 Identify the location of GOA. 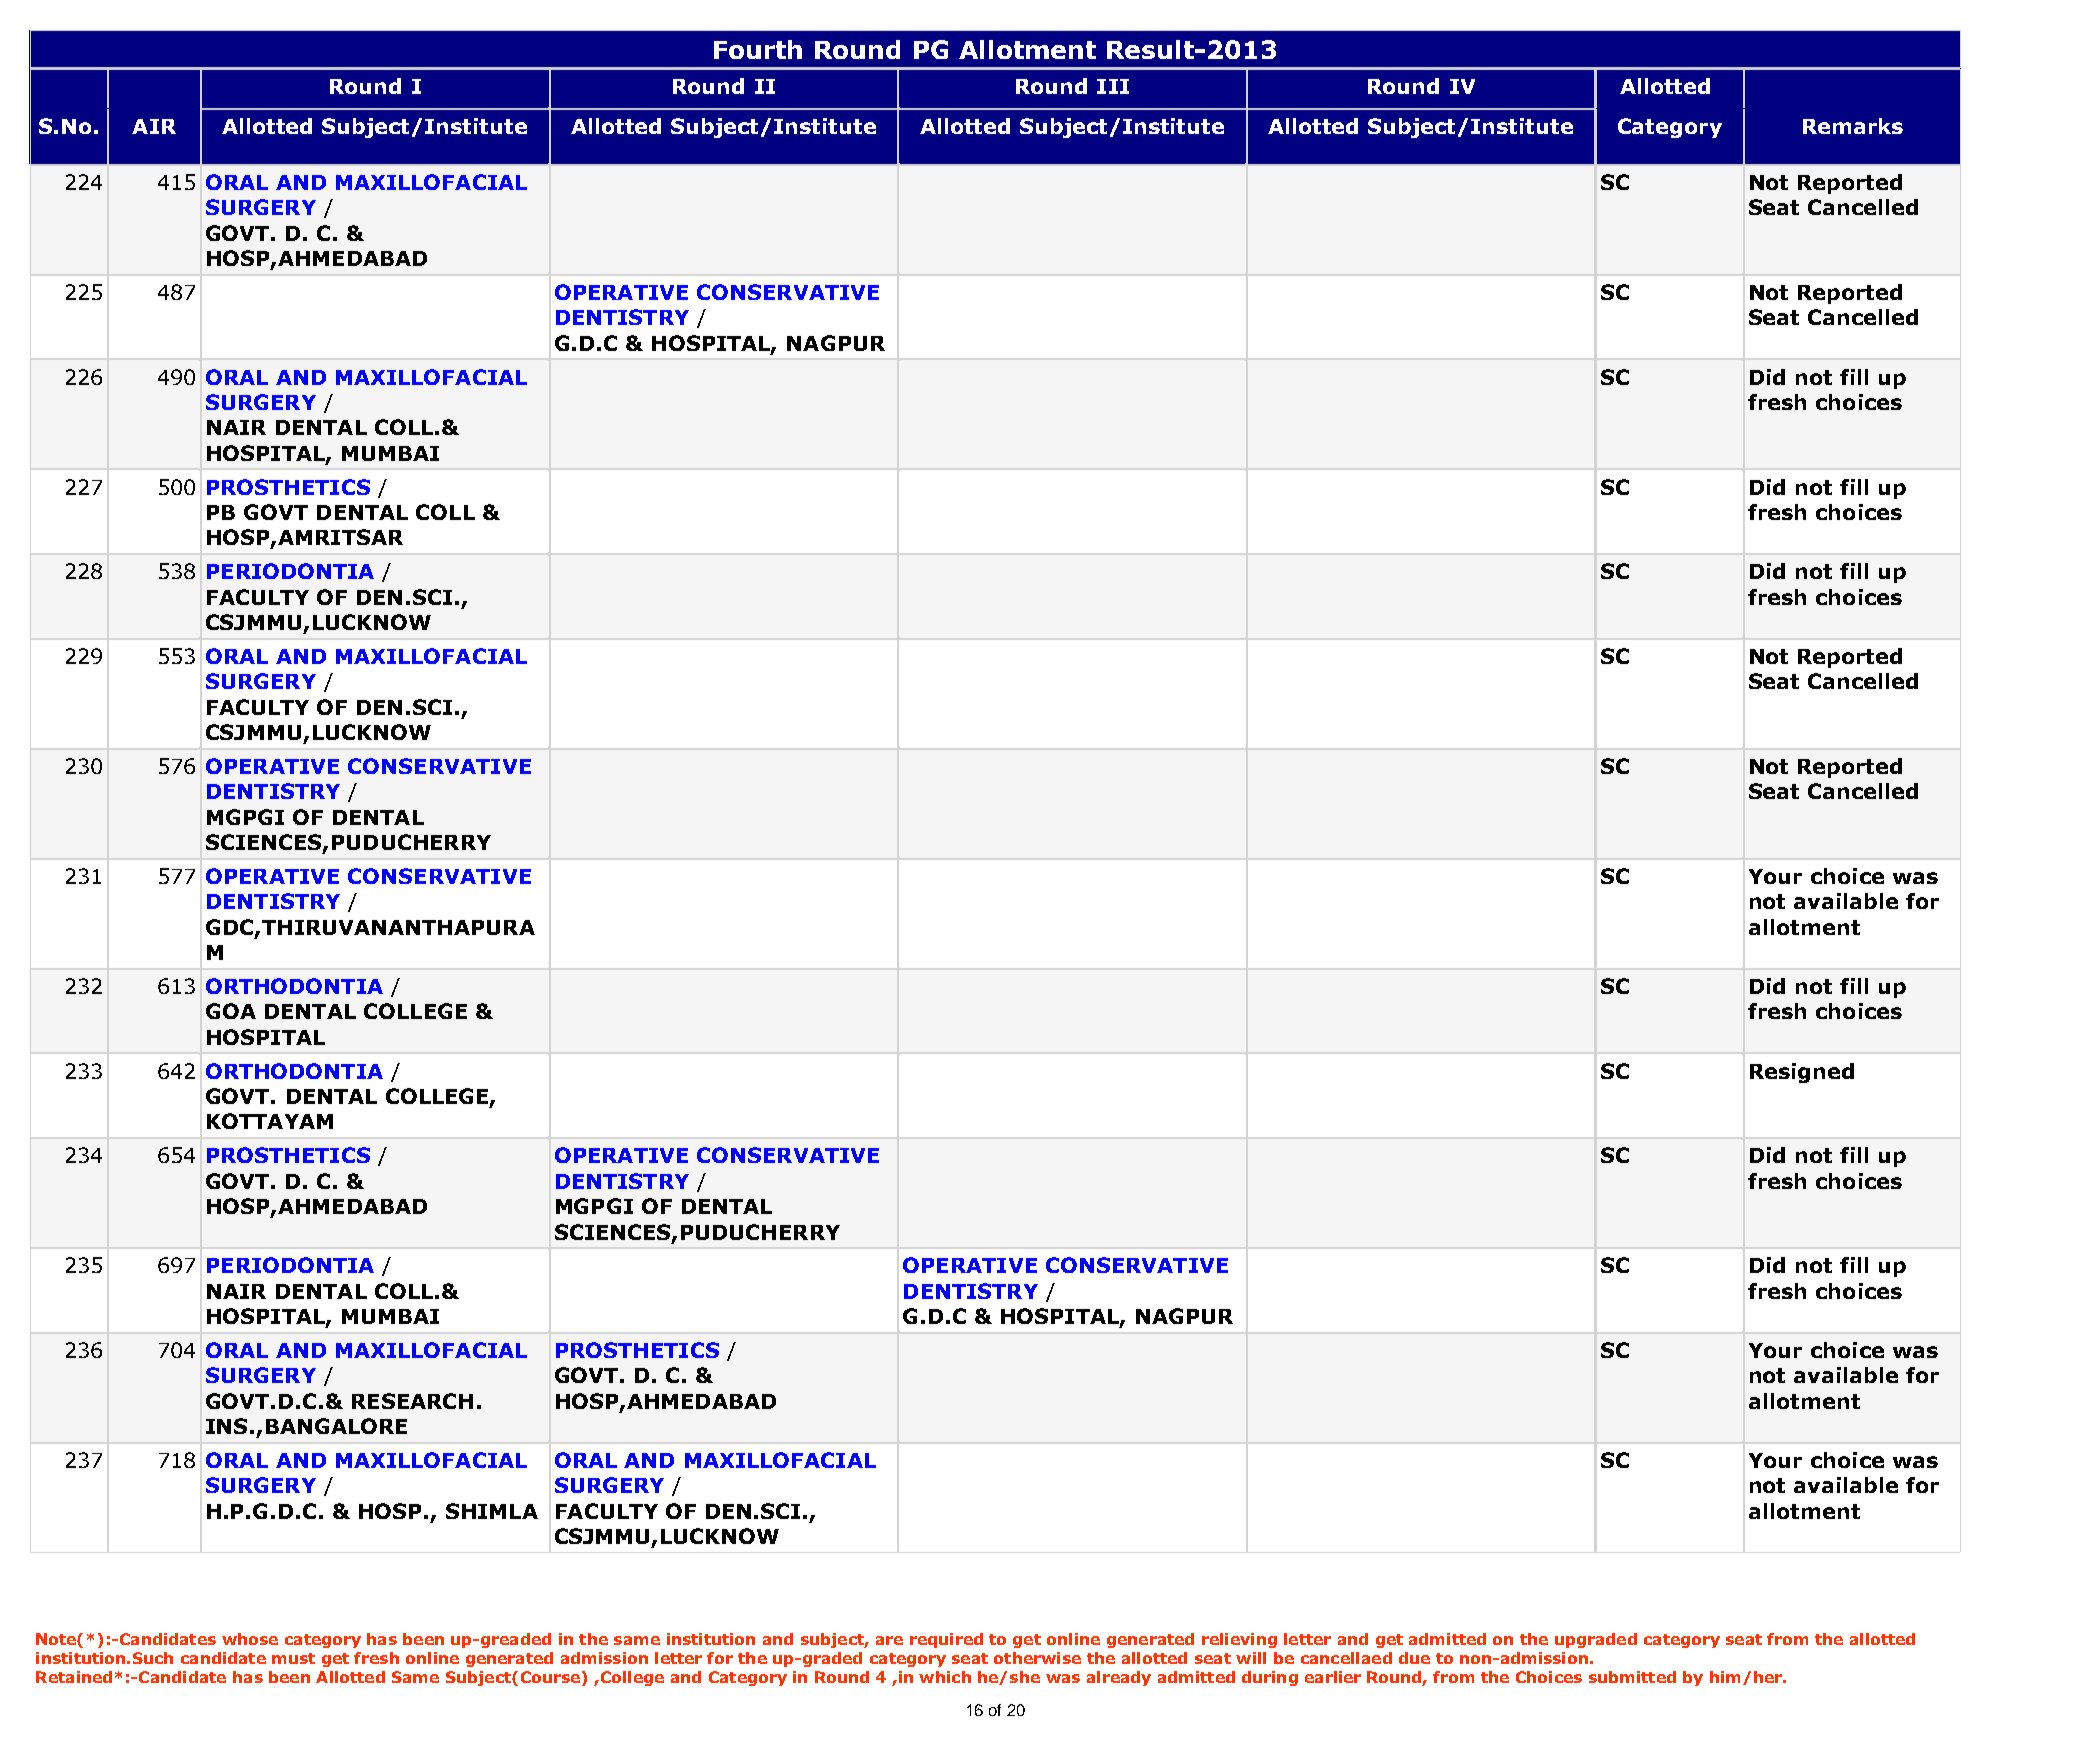
(231, 1011).
